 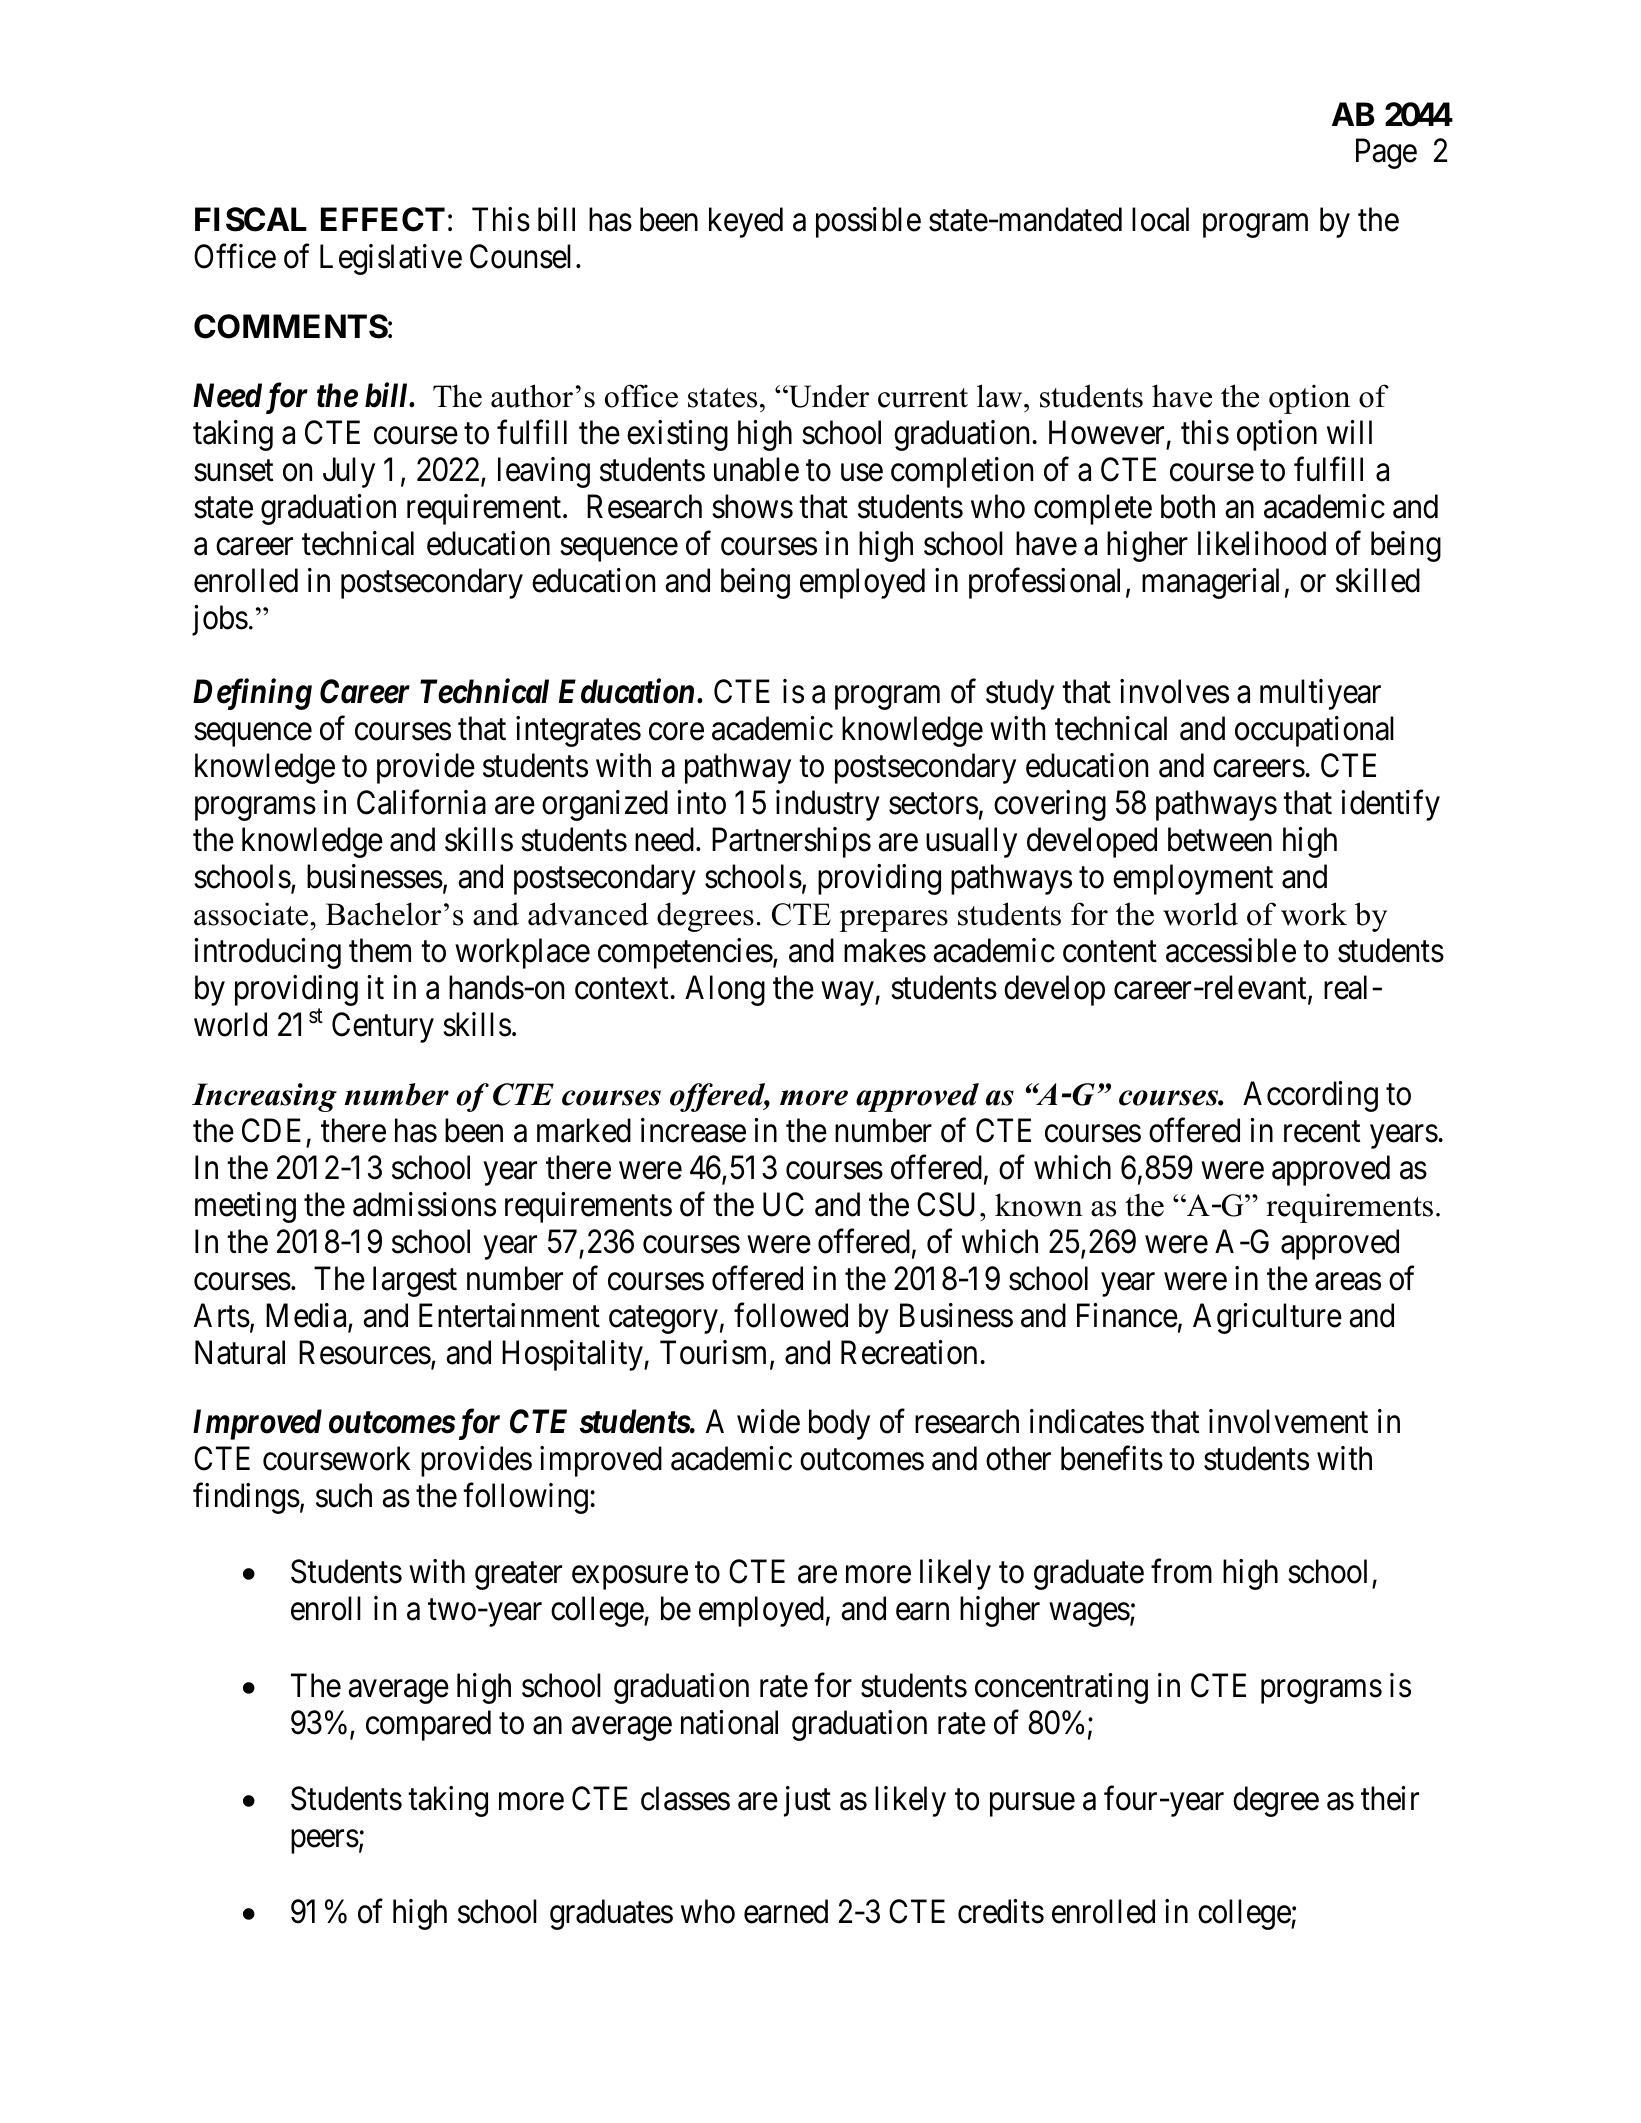 What do you see at coordinates (383, 219) in the image?
I see `EFFECT` at bounding box center [383, 219].
